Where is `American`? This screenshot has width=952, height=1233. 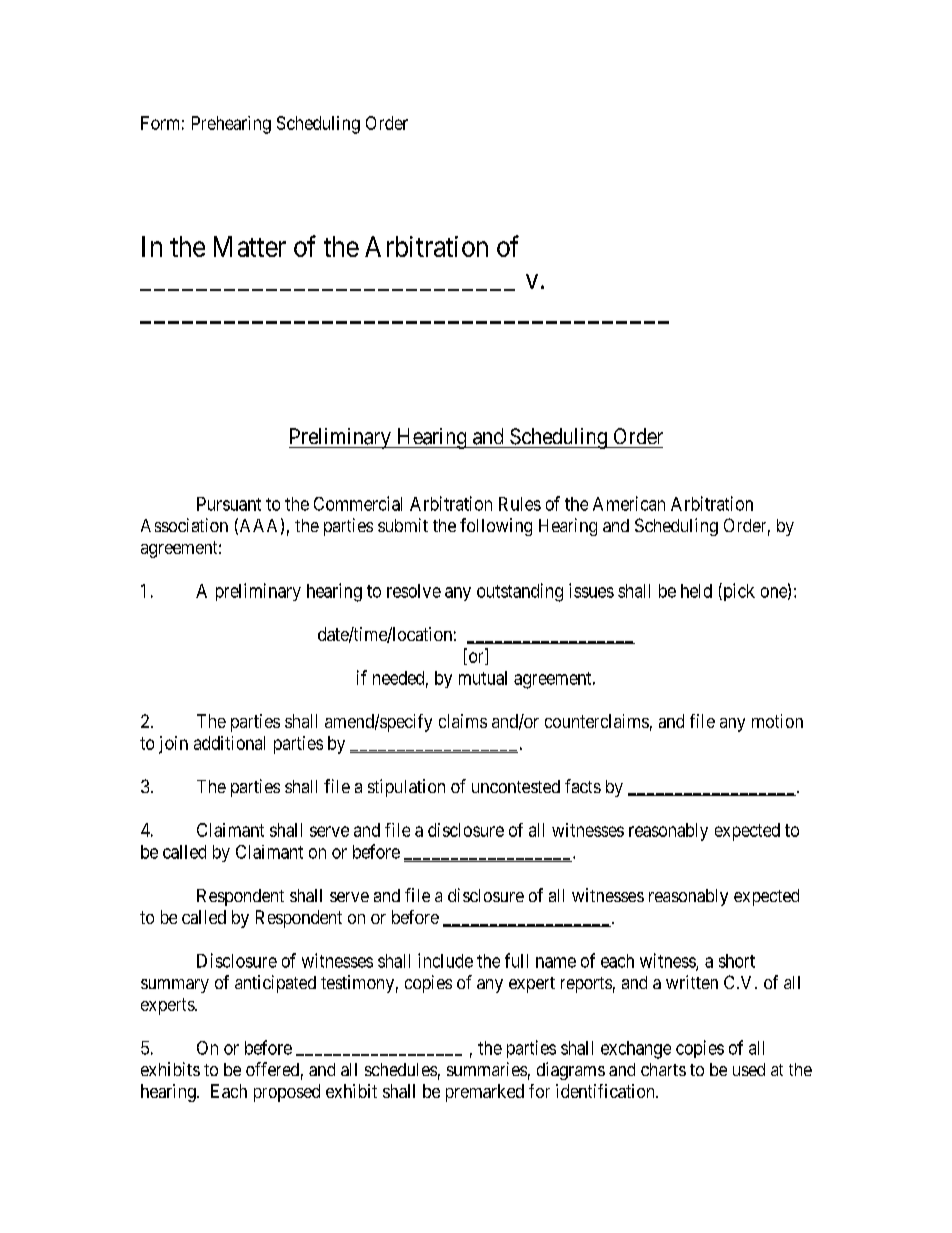
American is located at coordinates (629, 503).
